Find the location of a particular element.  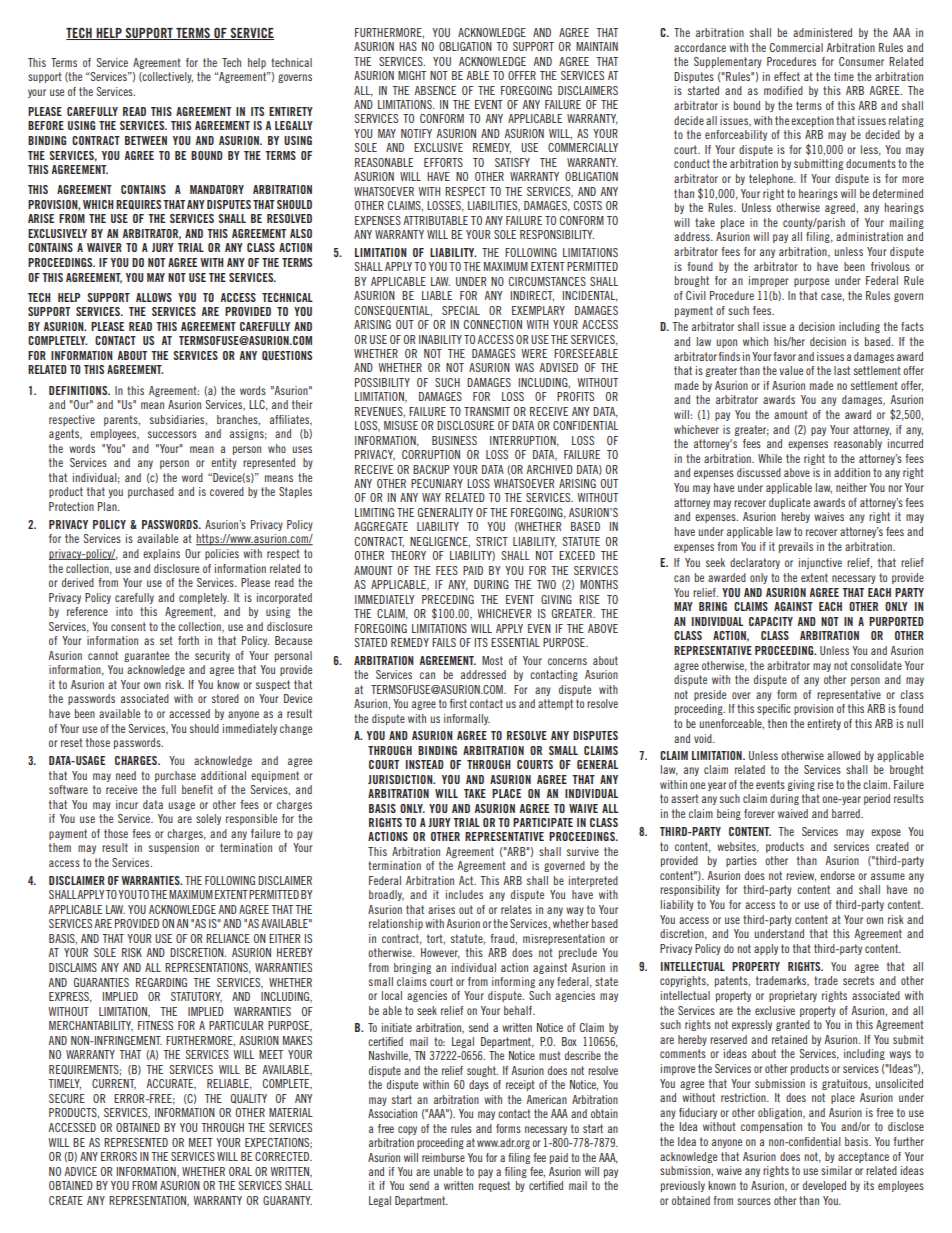

consent is located at coordinates (128, 626).
